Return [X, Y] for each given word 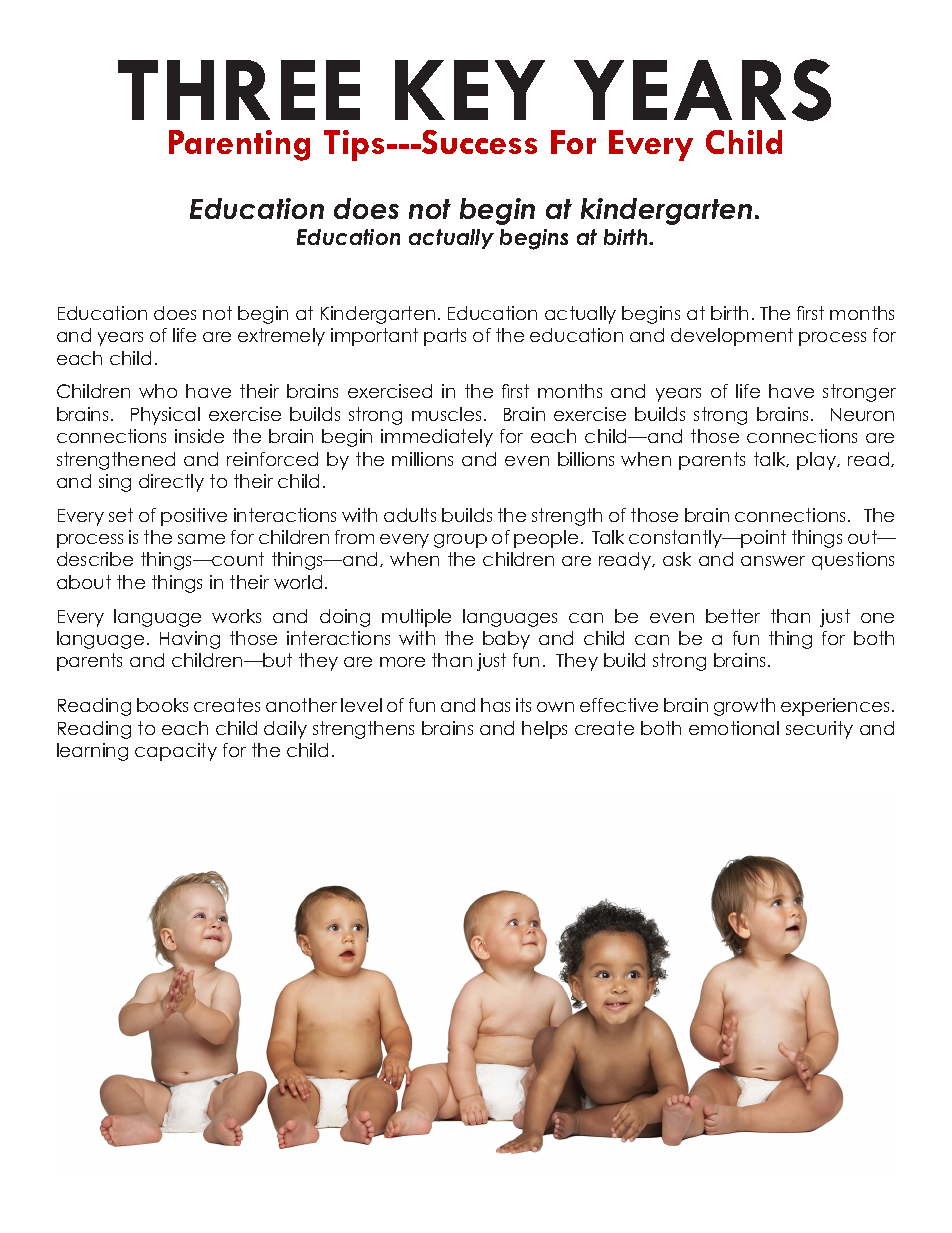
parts [445, 337]
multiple [416, 618]
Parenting [239, 145]
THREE [239, 90]
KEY [470, 90]
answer [773, 561]
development [732, 337]
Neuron [862, 414]
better [733, 616]
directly [171, 483]
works [236, 616]
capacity [176, 752]
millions [422, 459]
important [374, 337]
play [817, 461]
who [158, 391]
